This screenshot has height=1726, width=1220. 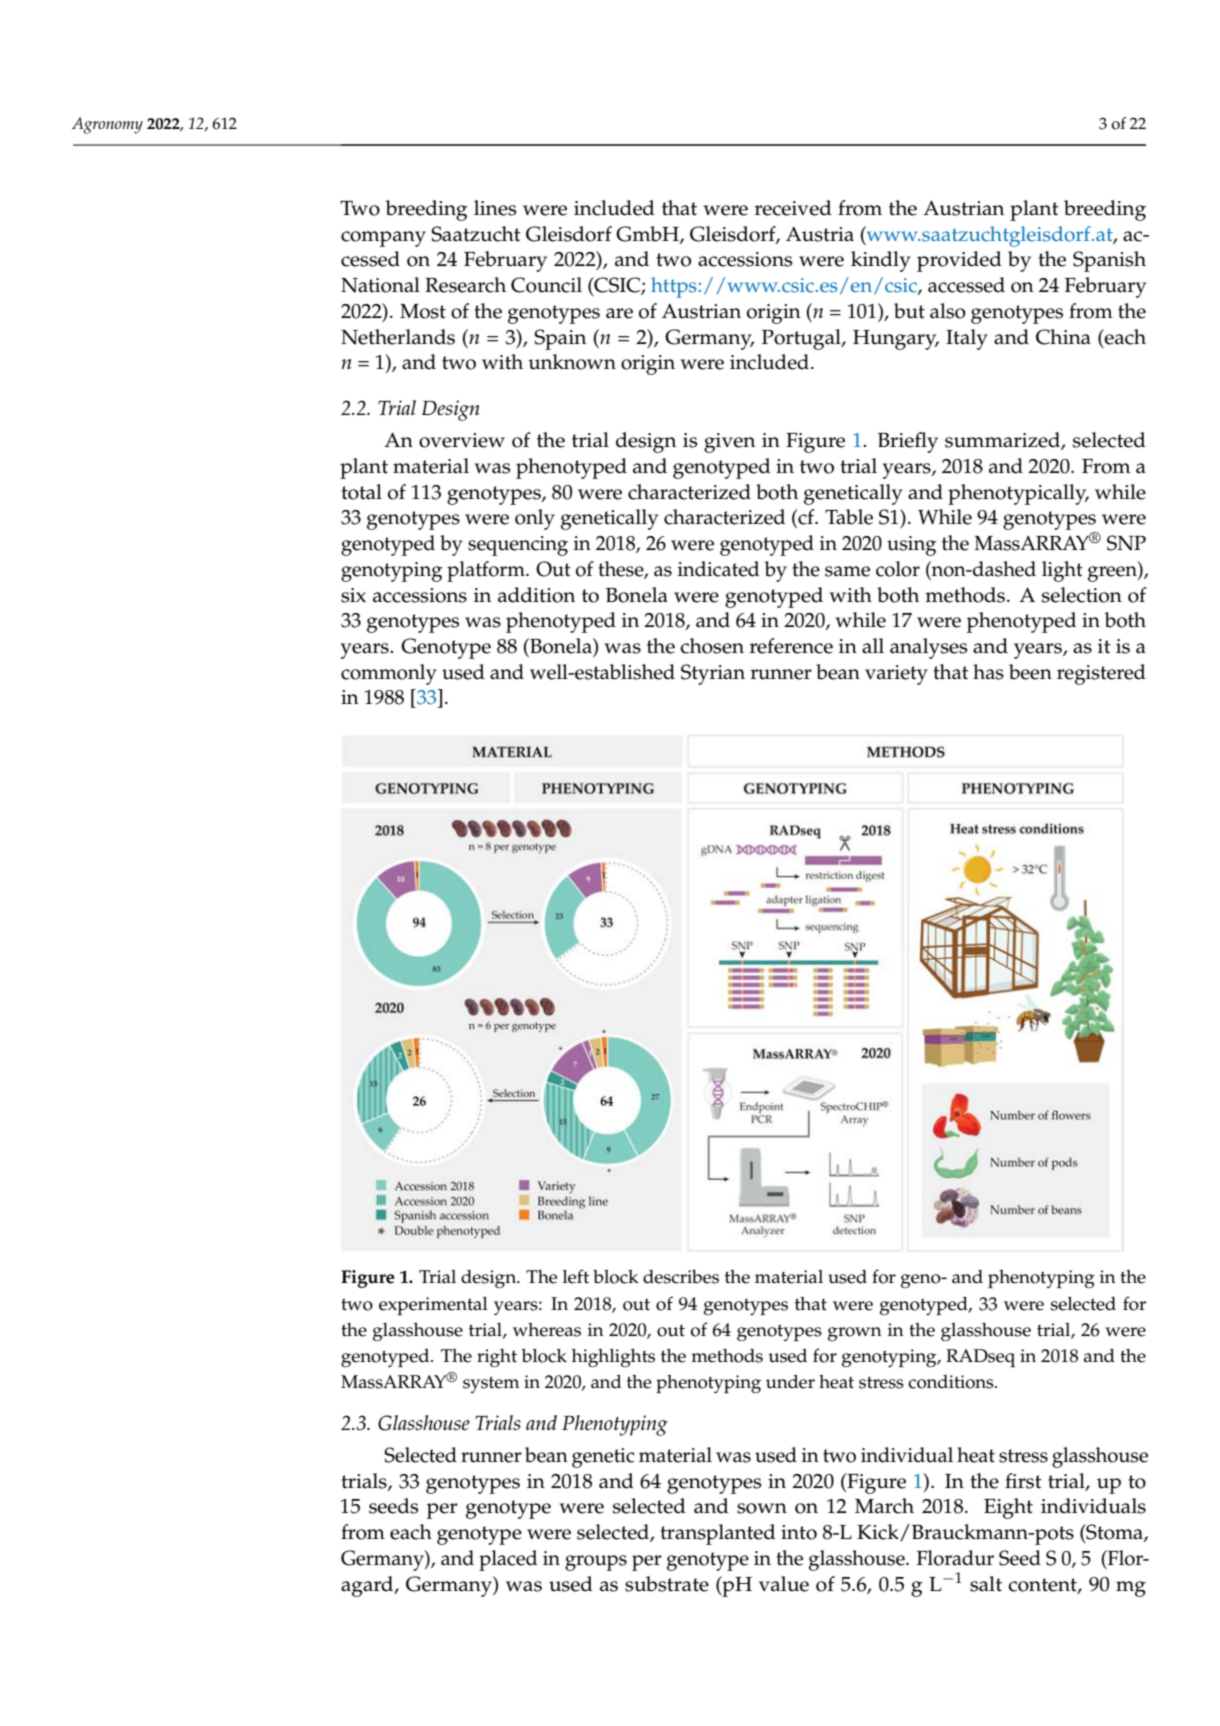 I want to click on chosen, so click(x=712, y=646).
